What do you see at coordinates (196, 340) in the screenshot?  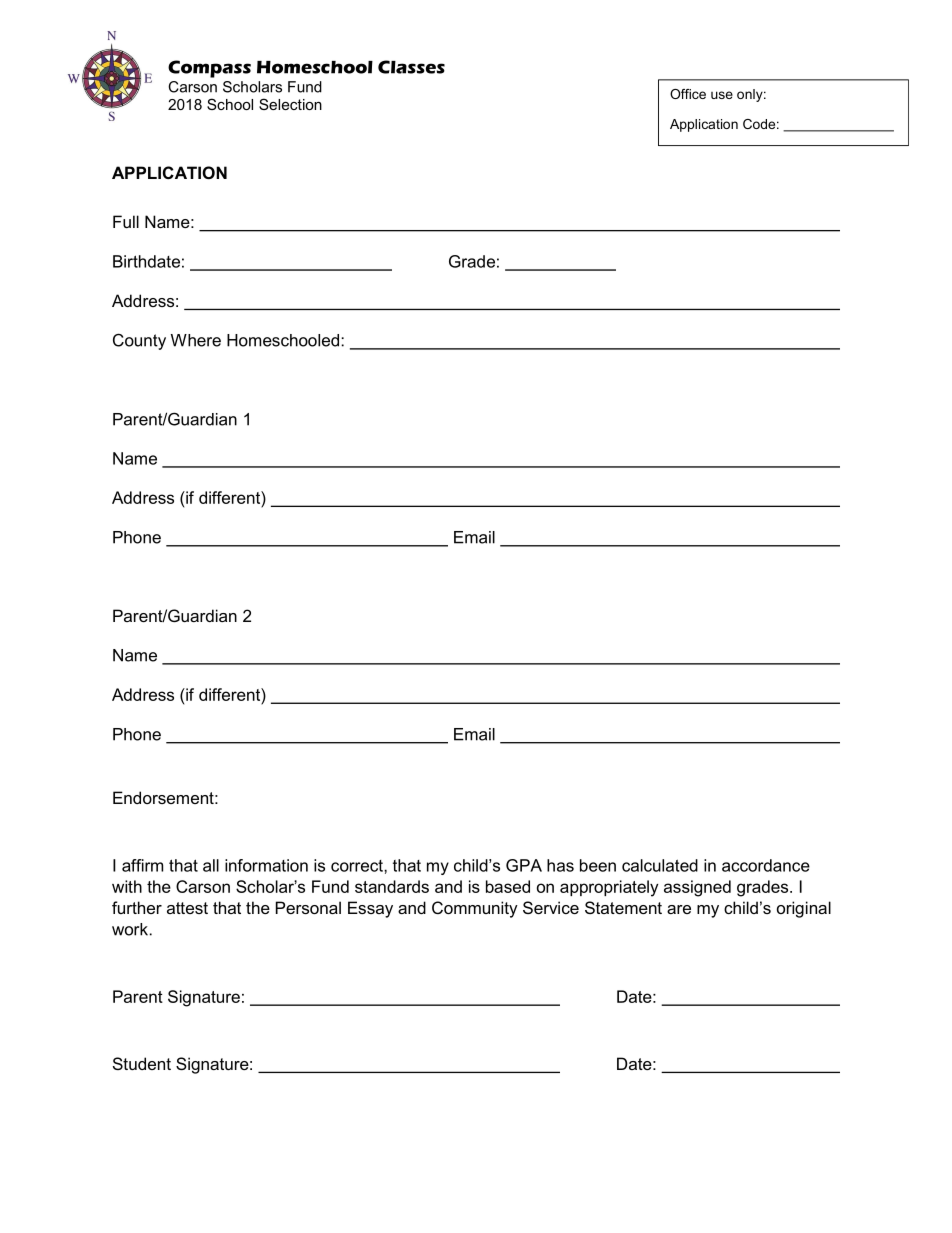 I see `Where` at bounding box center [196, 340].
